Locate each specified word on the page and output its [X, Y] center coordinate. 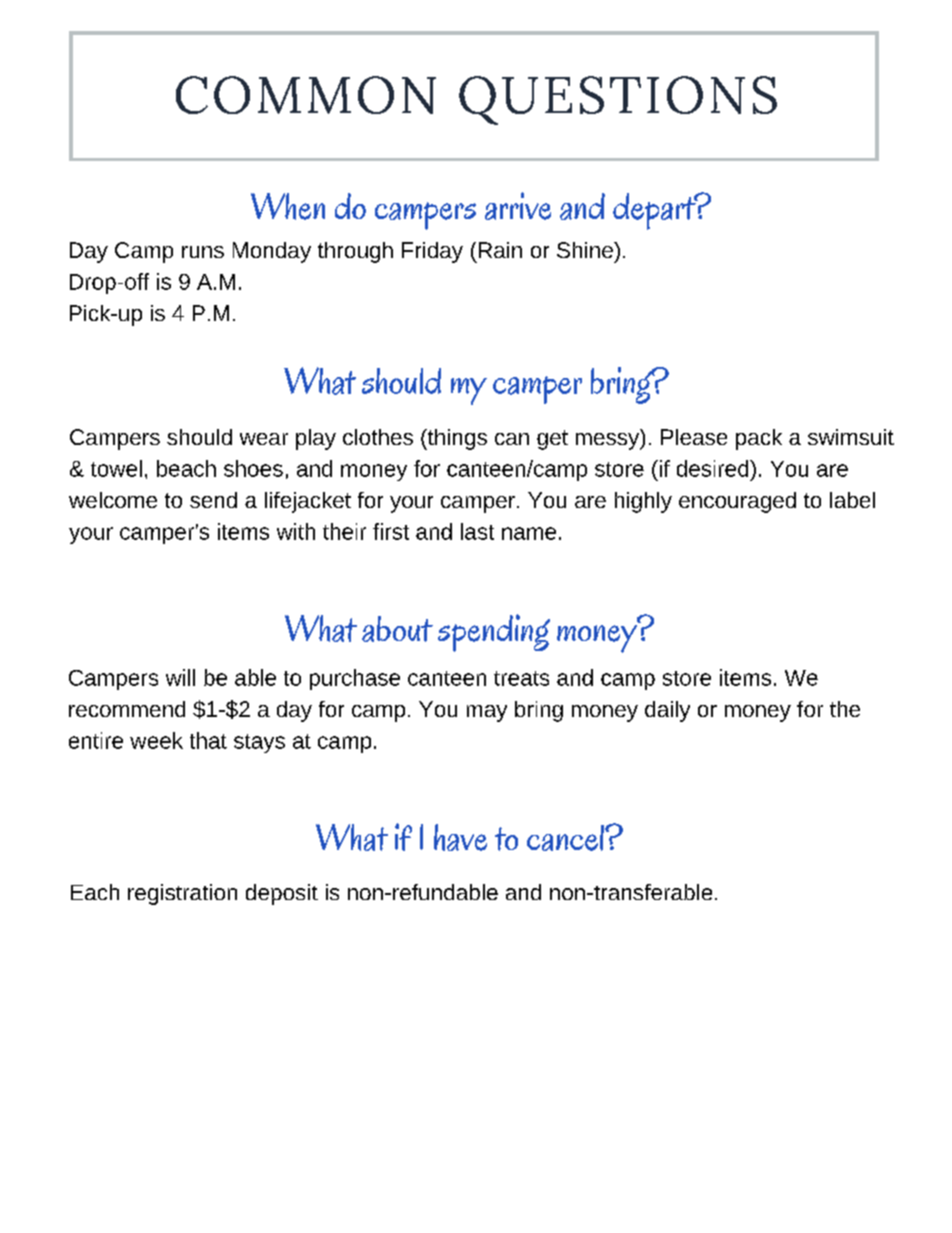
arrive [518, 206]
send [213, 500]
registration [182, 894]
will [180, 677]
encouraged [737, 502]
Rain [500, 250]
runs [203, 252]
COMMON [306, 95]
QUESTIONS [618, 100]
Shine [586, 250]
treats [521, 678]
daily [667, 711]
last [477, 531]
